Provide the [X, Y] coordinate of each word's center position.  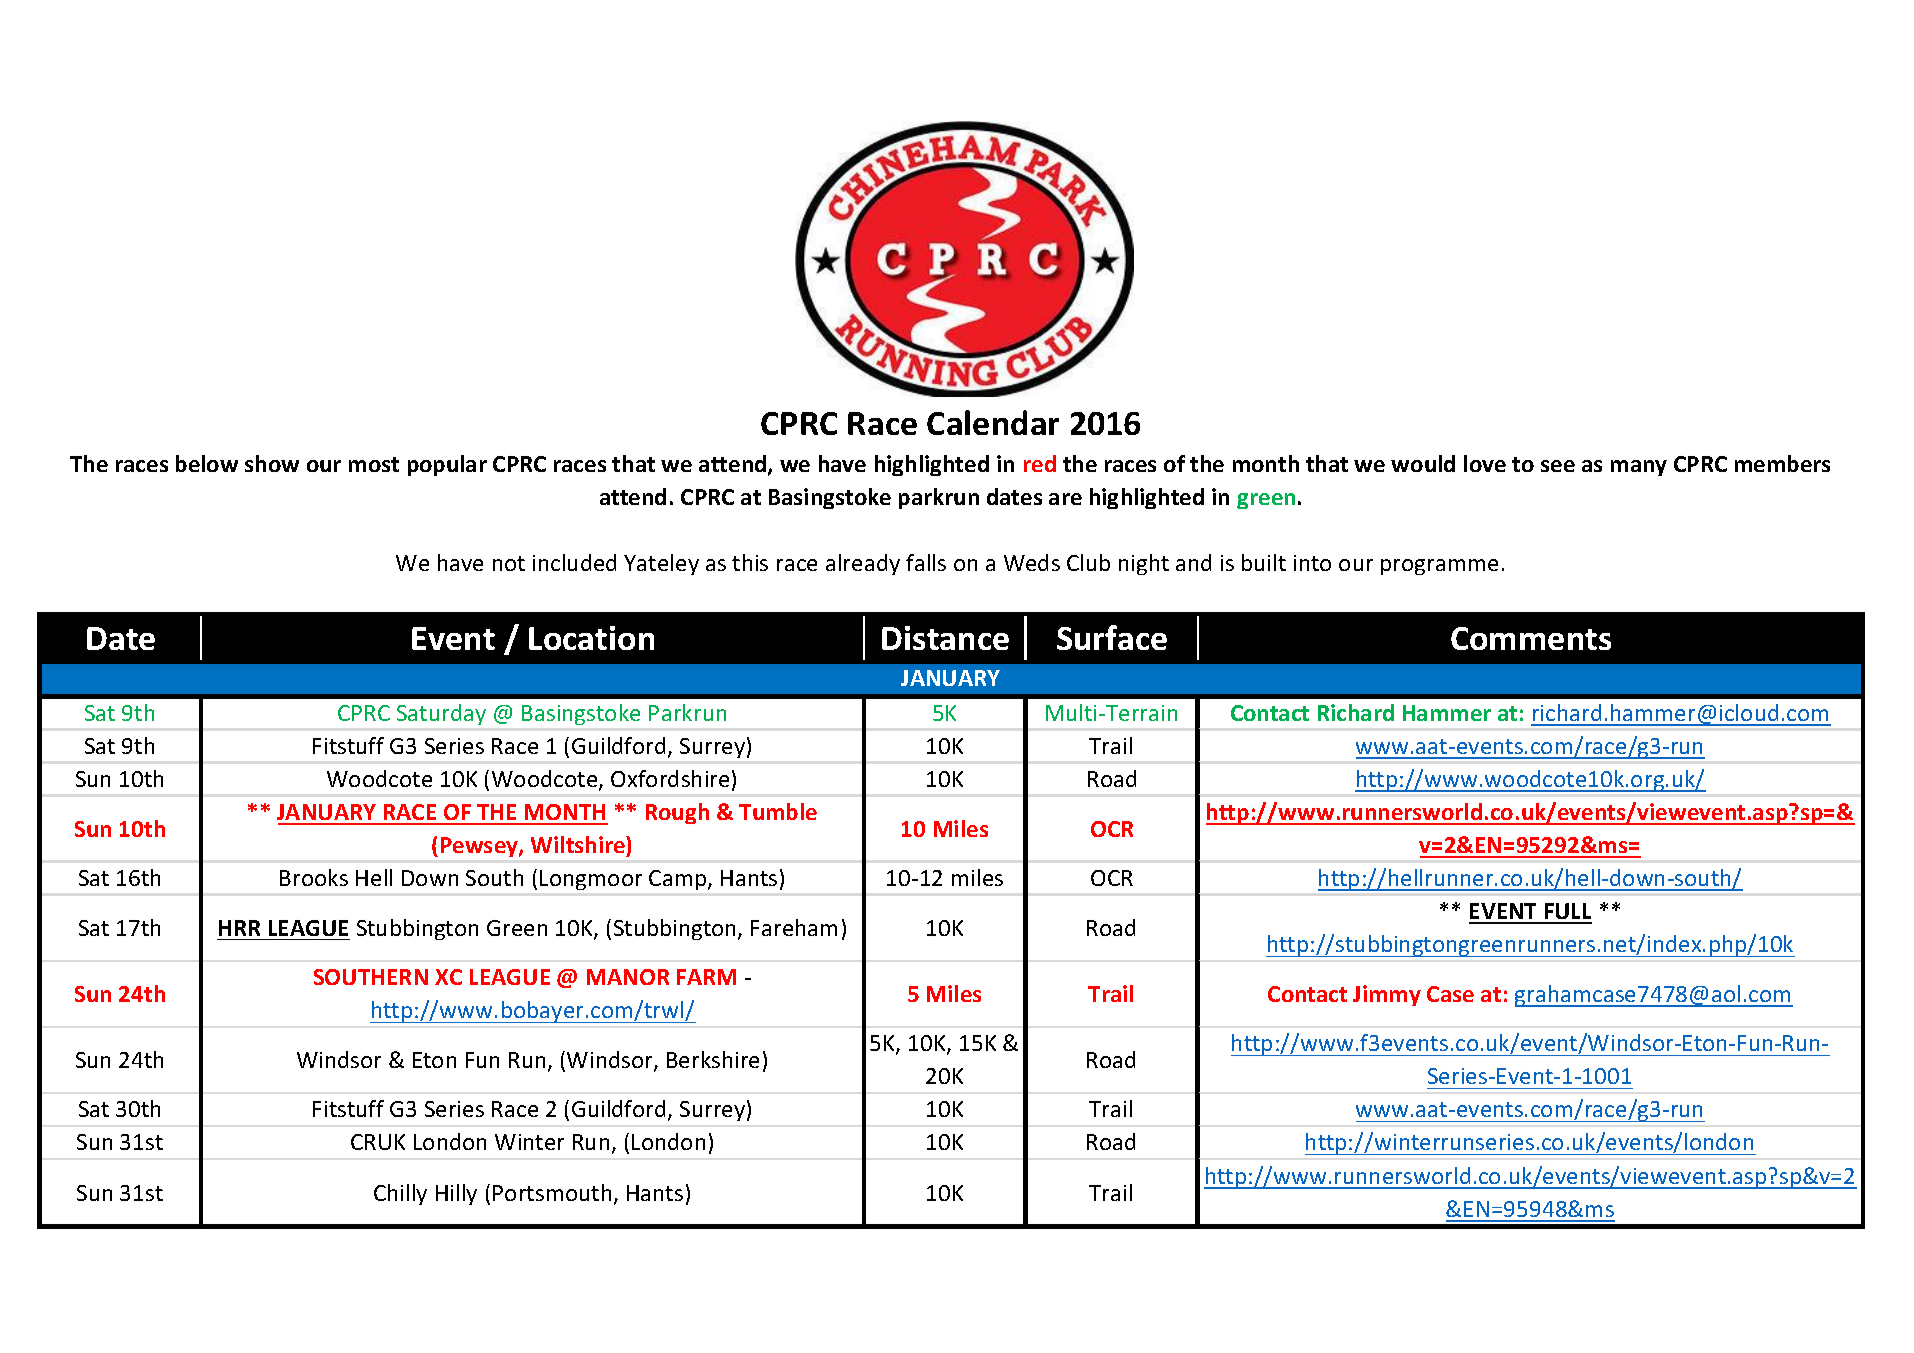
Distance [945, 638]
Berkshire [713, 1059]
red [1040, 463]
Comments [1531, 638]
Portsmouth [552, 1192]
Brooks [314, 877]
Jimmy [1387, 995]
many [1639, 468]
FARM [706, 977]
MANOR [628, 977]
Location [591, 638]
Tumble [778, 811]
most [374, 464]
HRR [239, 928]
